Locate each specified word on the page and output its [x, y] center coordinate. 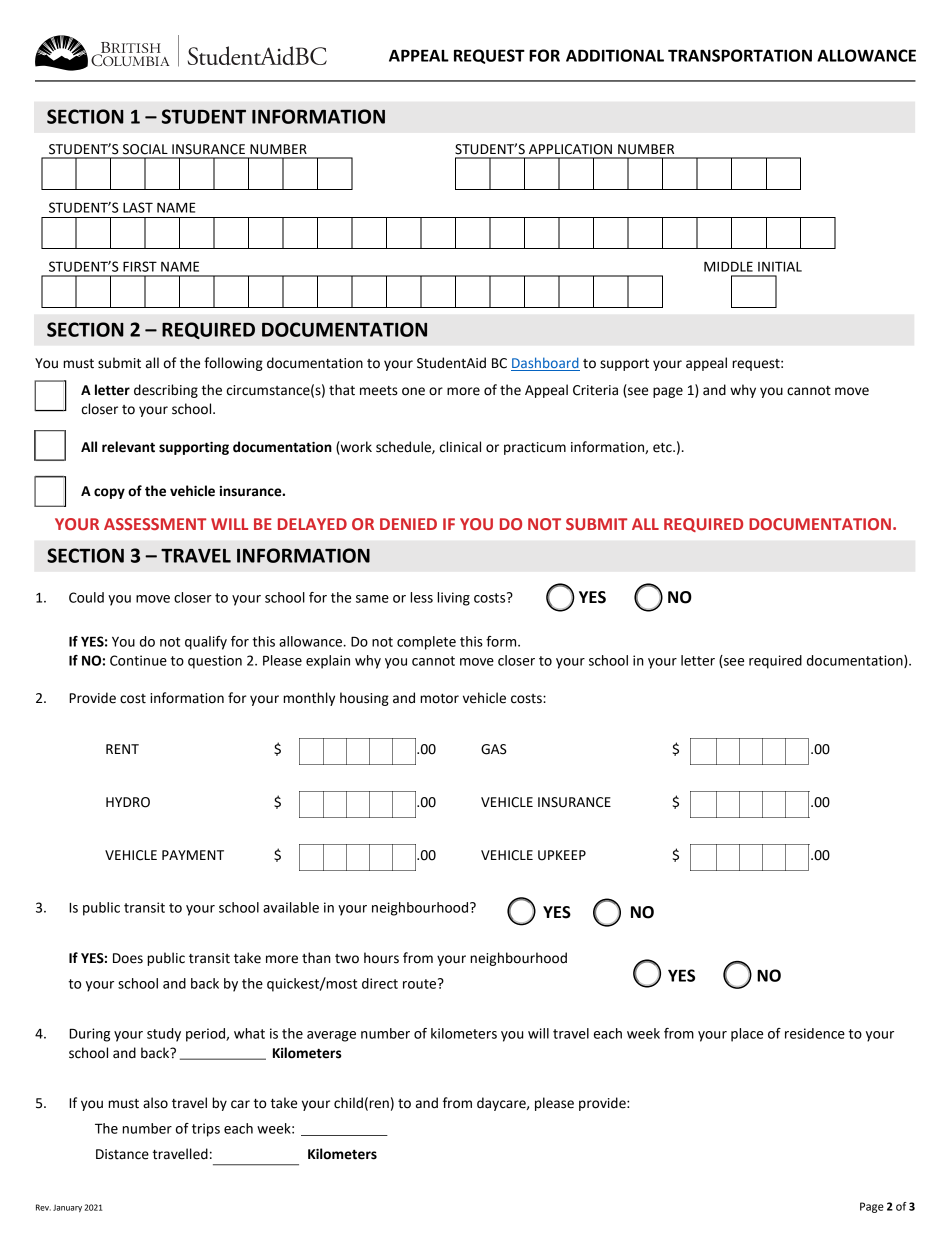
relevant [128, 447]
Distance [122, 1154]
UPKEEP [562, 855]
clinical [460, 447]
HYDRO [128, 802]
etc [663, 448]
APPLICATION [570, 149]
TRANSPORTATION [740, 55]
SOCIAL [145, 149]
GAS [494, 749]
